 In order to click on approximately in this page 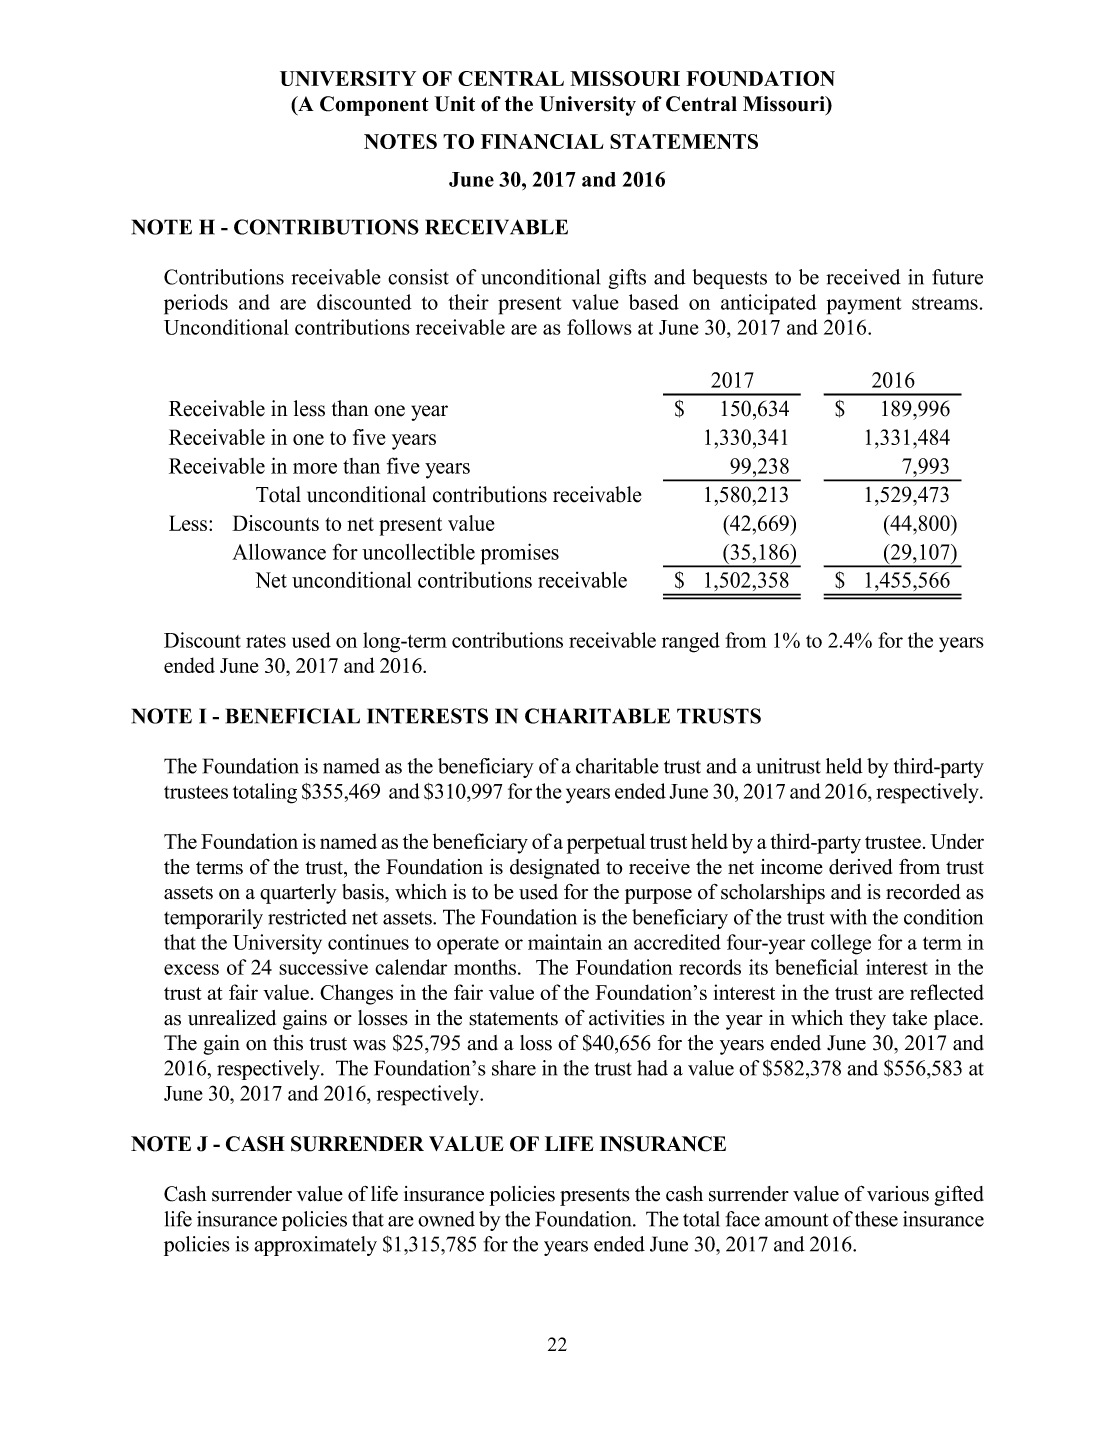, I will do `click(316, 1246)`.
